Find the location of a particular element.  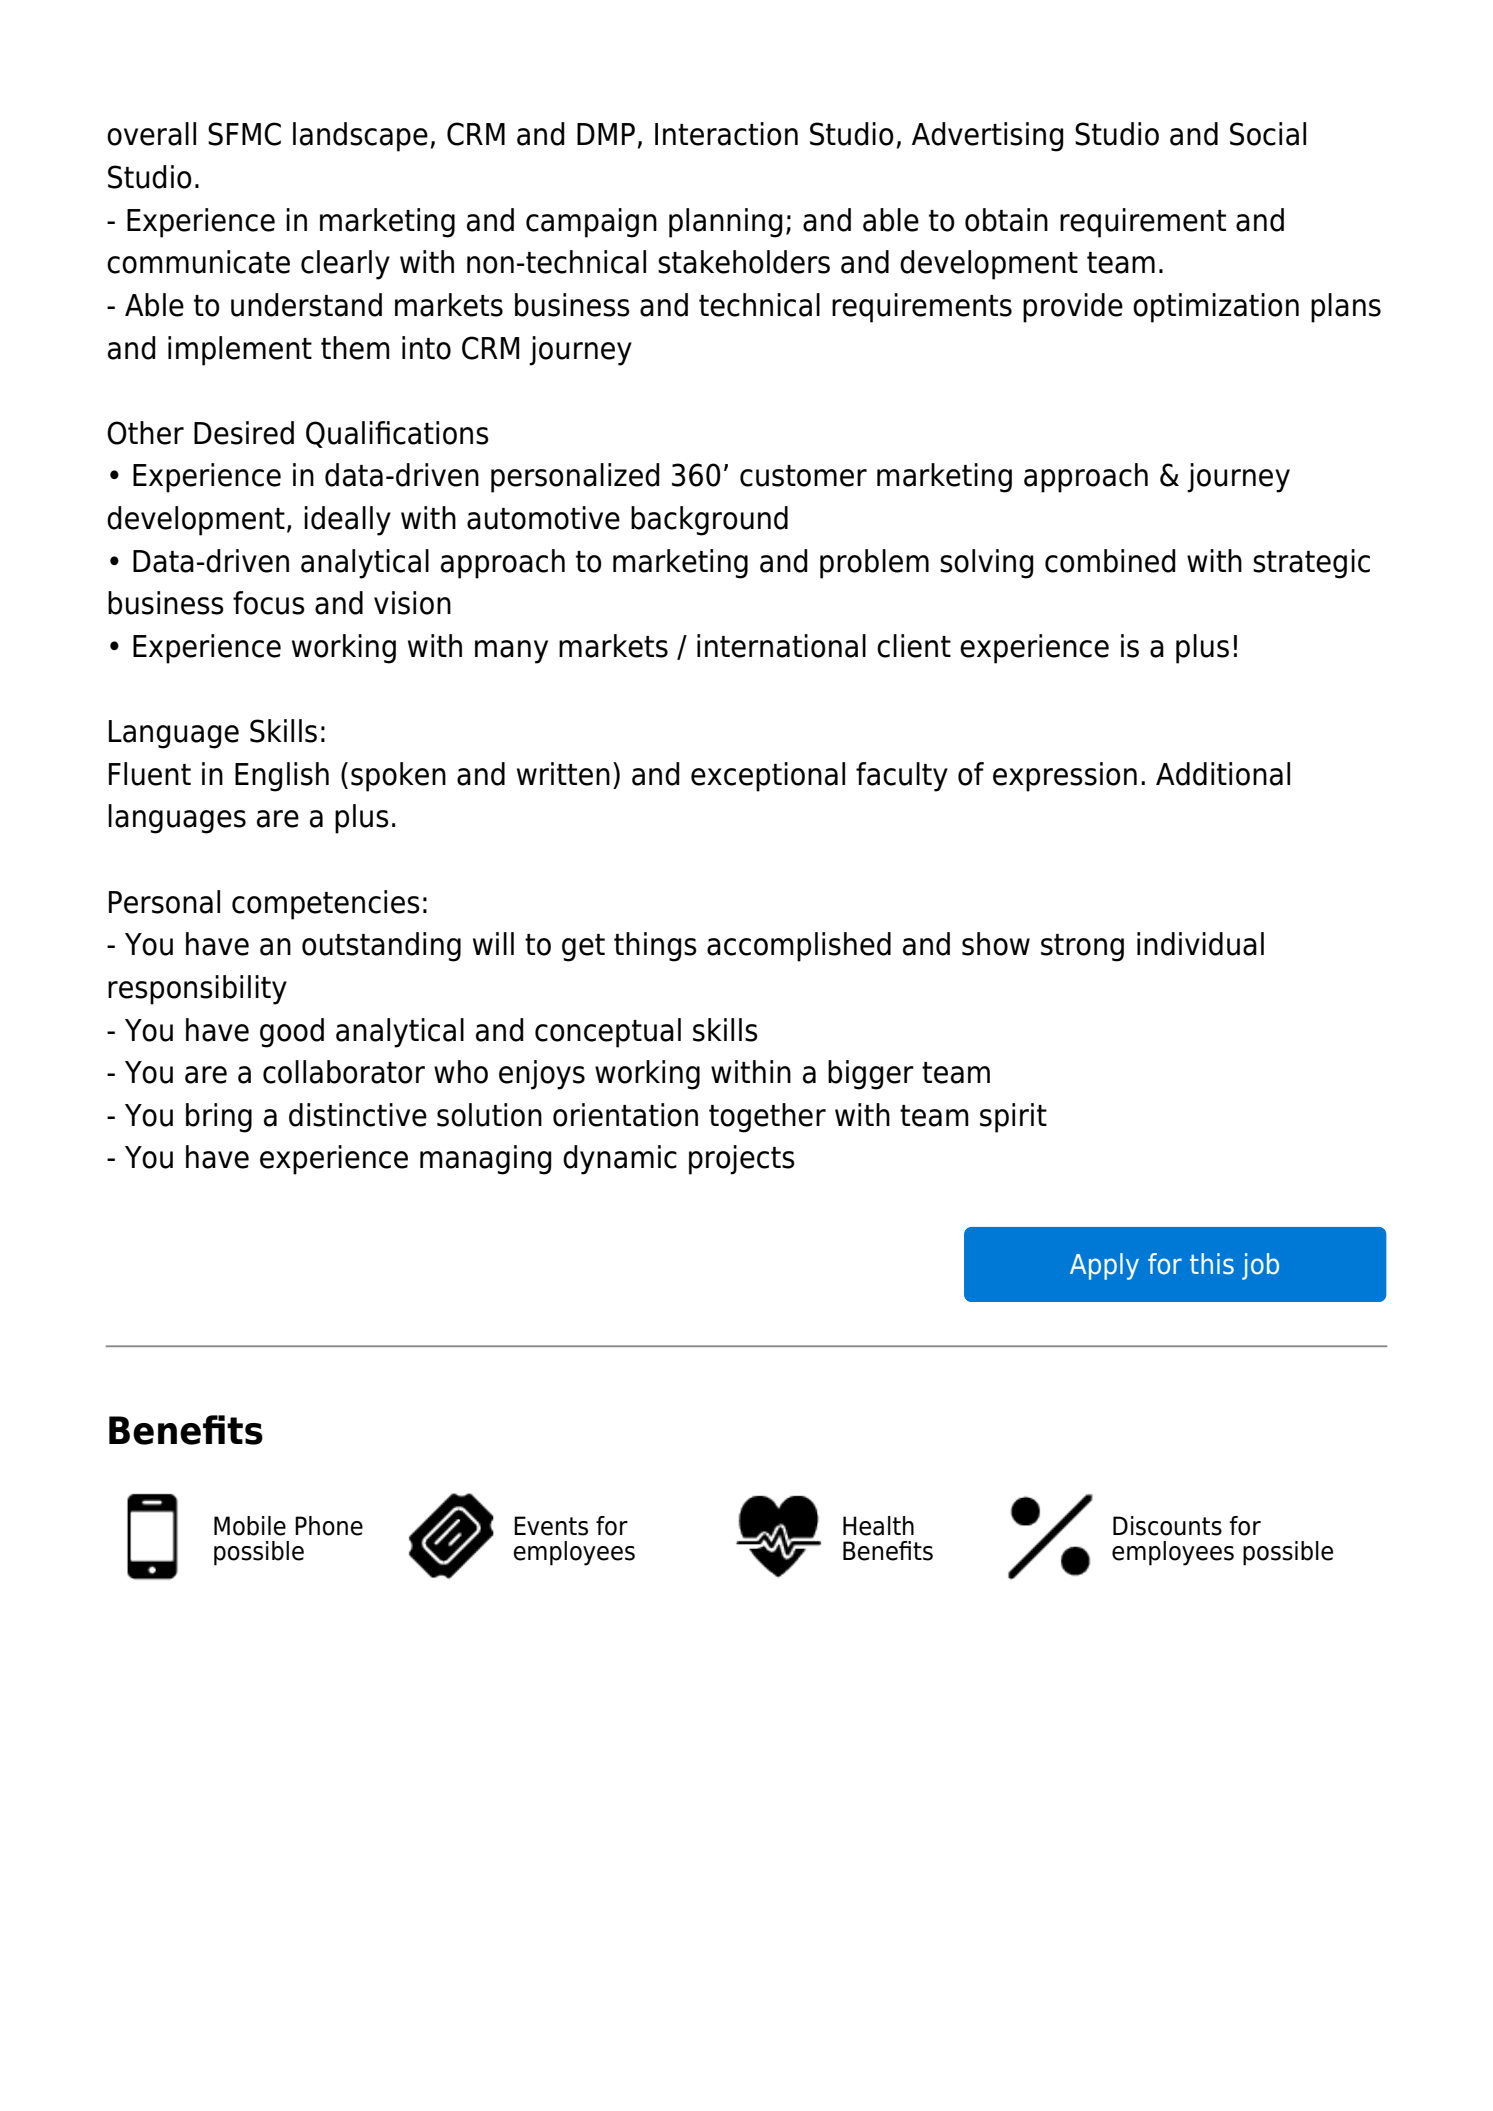

Social is located at coordinates (1268, 134).
